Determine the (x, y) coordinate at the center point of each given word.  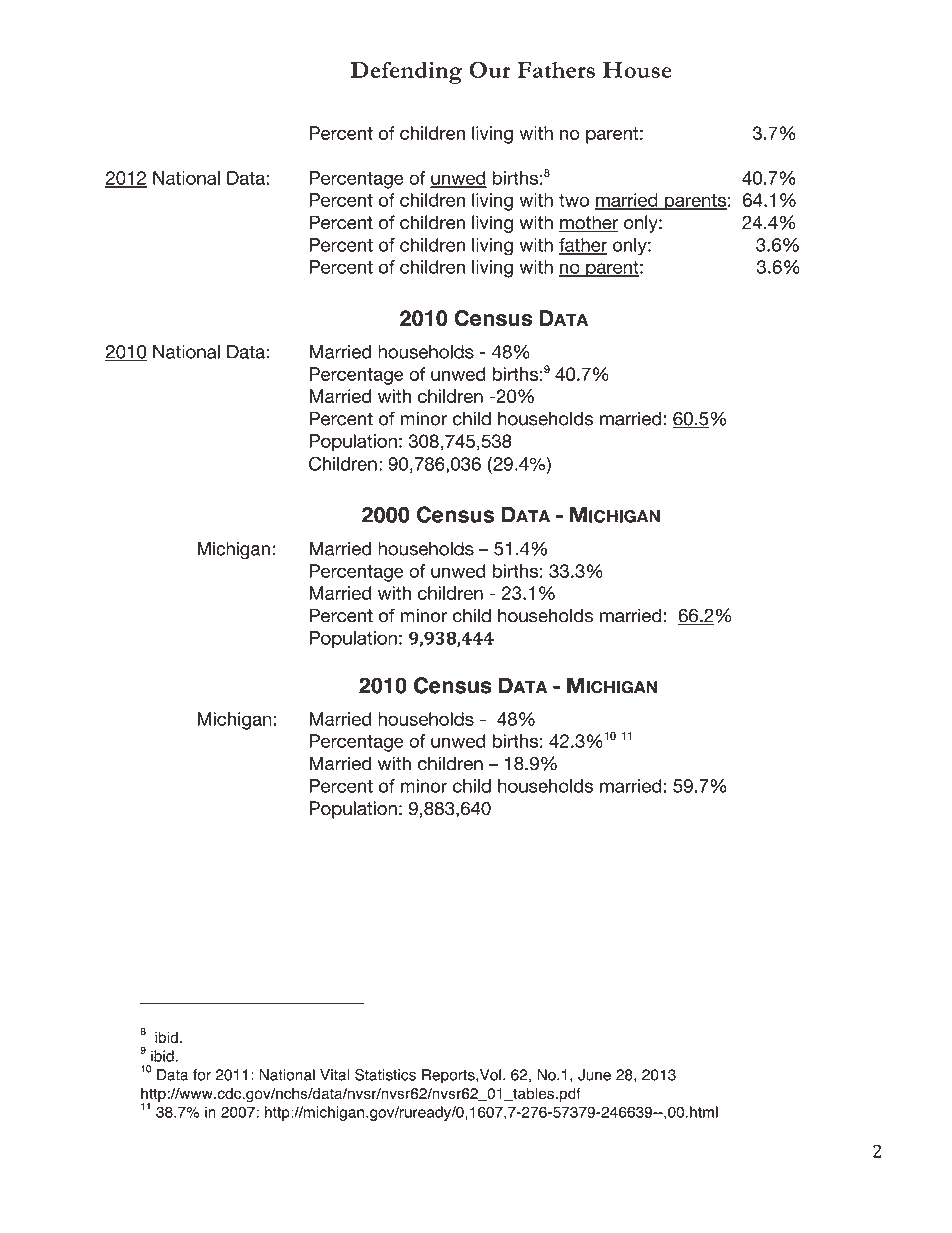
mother (588, 223)
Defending (406, 72)
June (594, 1075)
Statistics (385, 1075)
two (574, 200)
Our (490, 69)
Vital (335, 1075)
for (202, 1075)
